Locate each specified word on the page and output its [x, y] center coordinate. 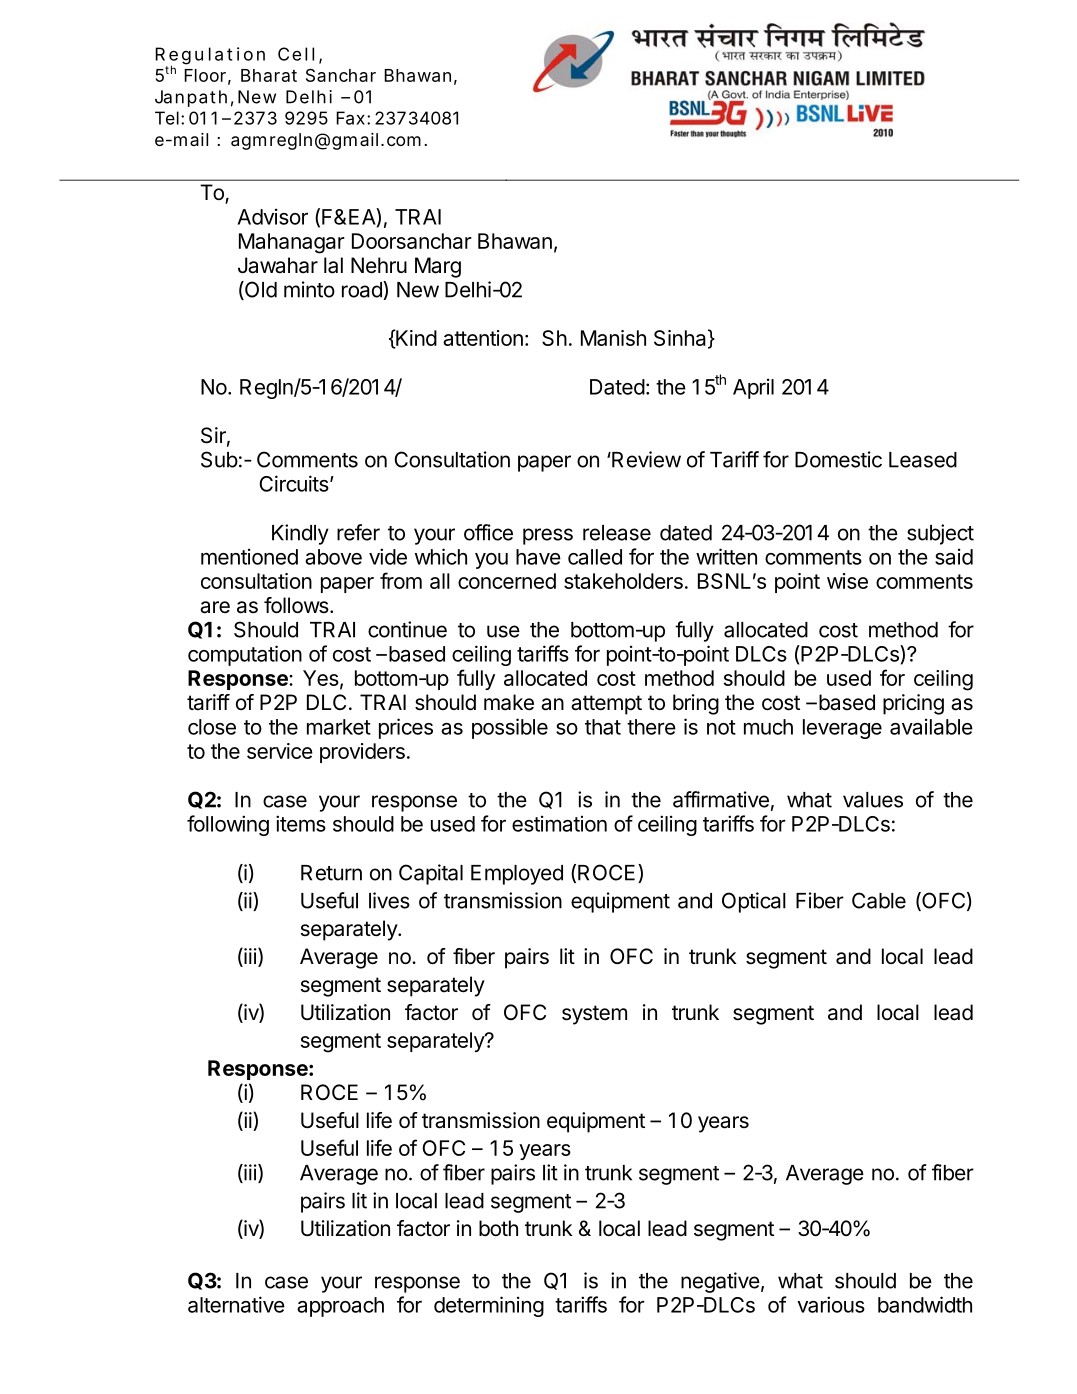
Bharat [269, 75]
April [753, 388]
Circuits [294, 483]
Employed [517, 875]
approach [340, 1307]
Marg [438, 267]
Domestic [838, 459]
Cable [879, 900]
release [617, 533]
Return [331, 873]
